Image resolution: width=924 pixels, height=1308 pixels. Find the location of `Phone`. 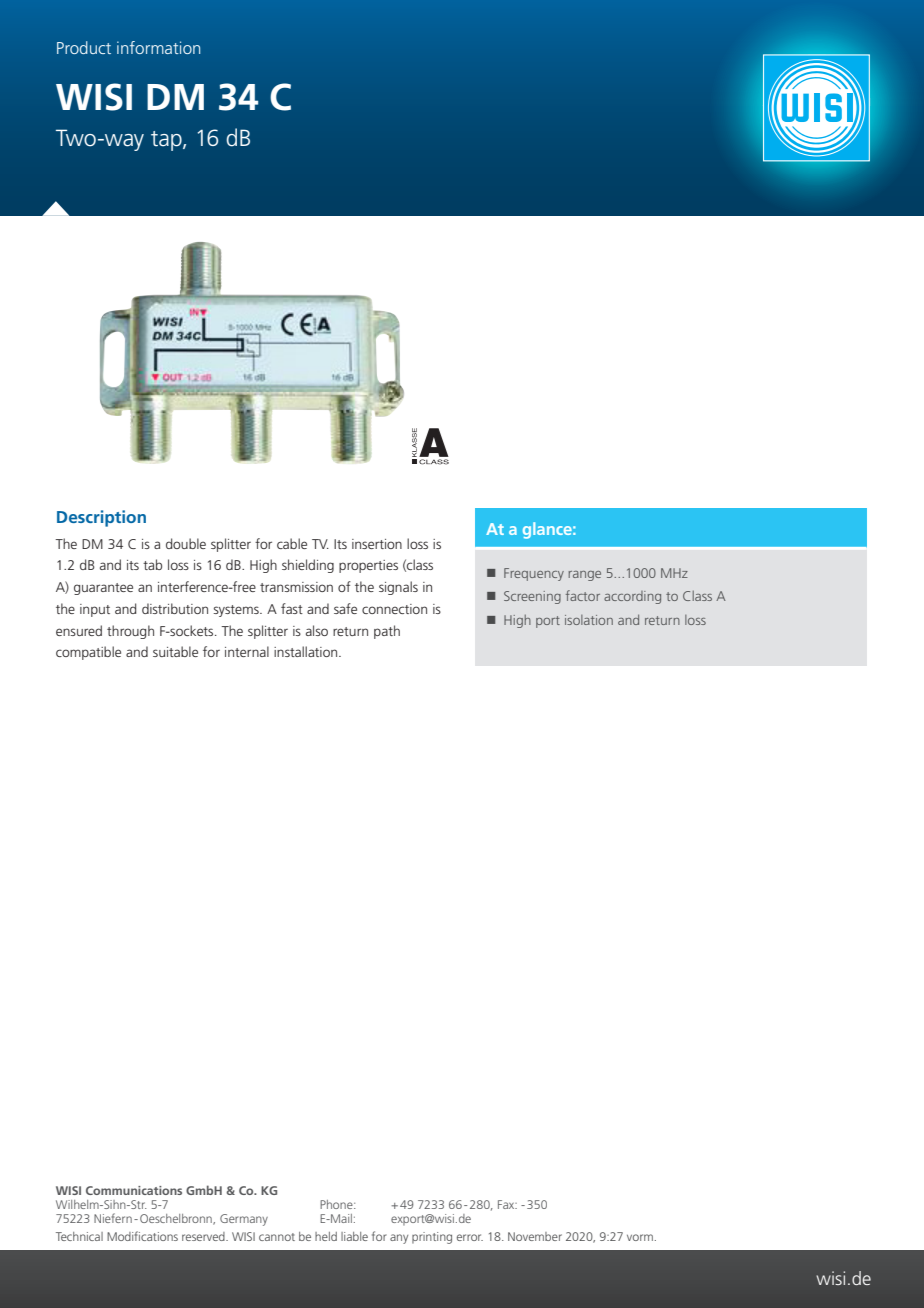

Phone is located at coordinates (337, 1204).
